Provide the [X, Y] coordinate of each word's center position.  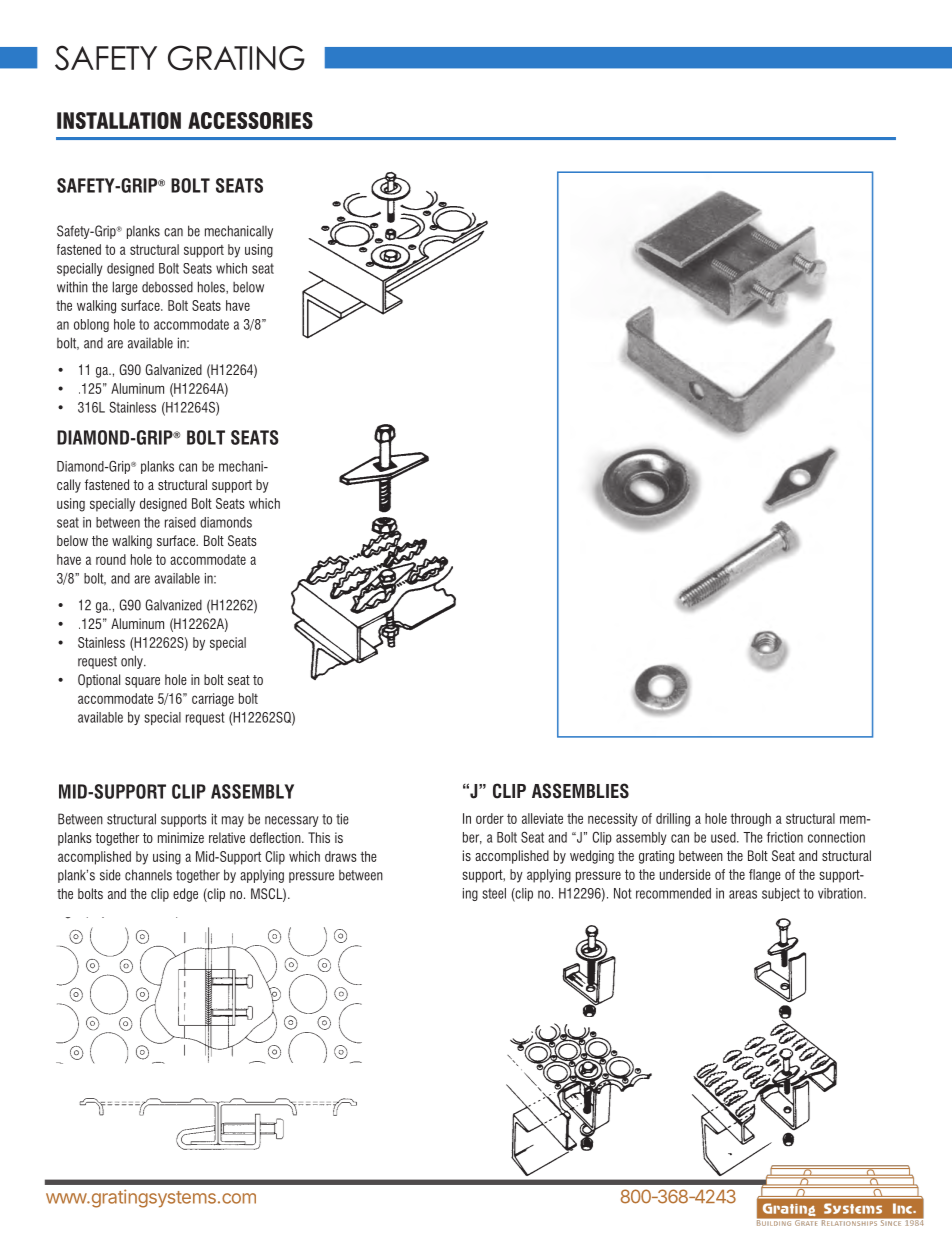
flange [765, 876]
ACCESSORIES [250, 120]
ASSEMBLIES [580, 791]
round [111, 559]
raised [180, 522]
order [490, 818]
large [125, 288]
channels [148, 875]
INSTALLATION [119, 120]
